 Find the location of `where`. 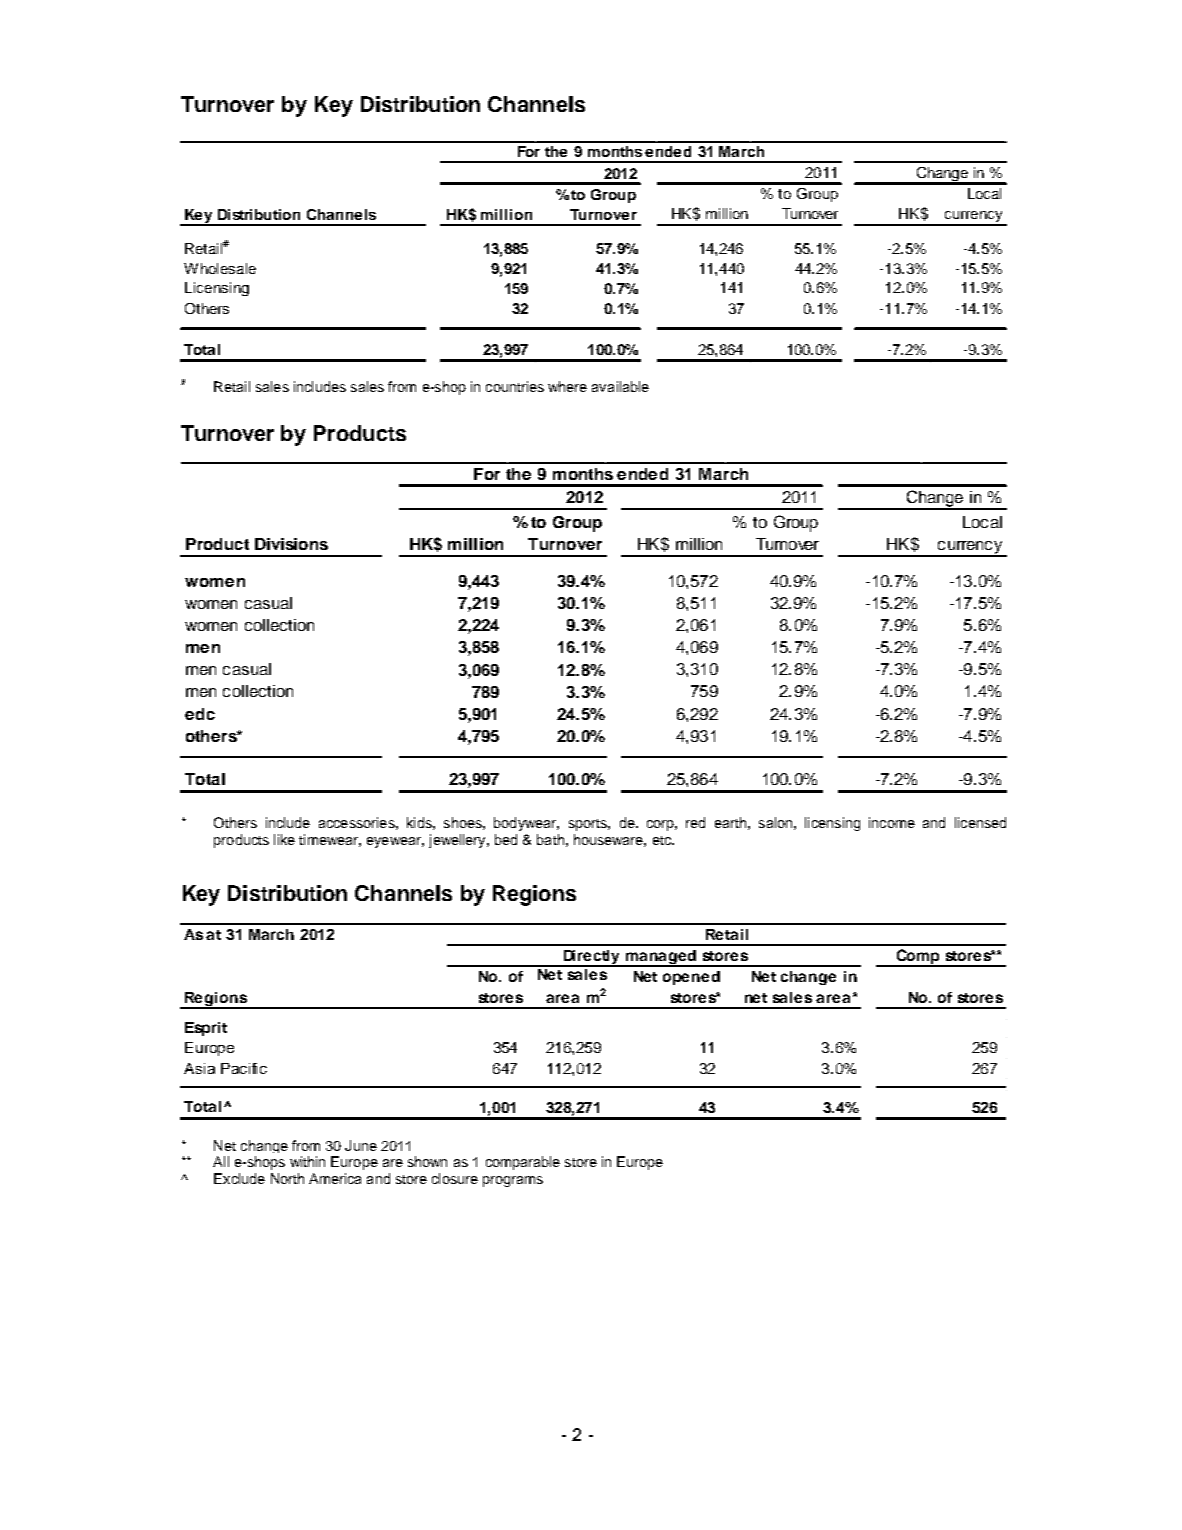

where is located at coordinates (567, 386).
